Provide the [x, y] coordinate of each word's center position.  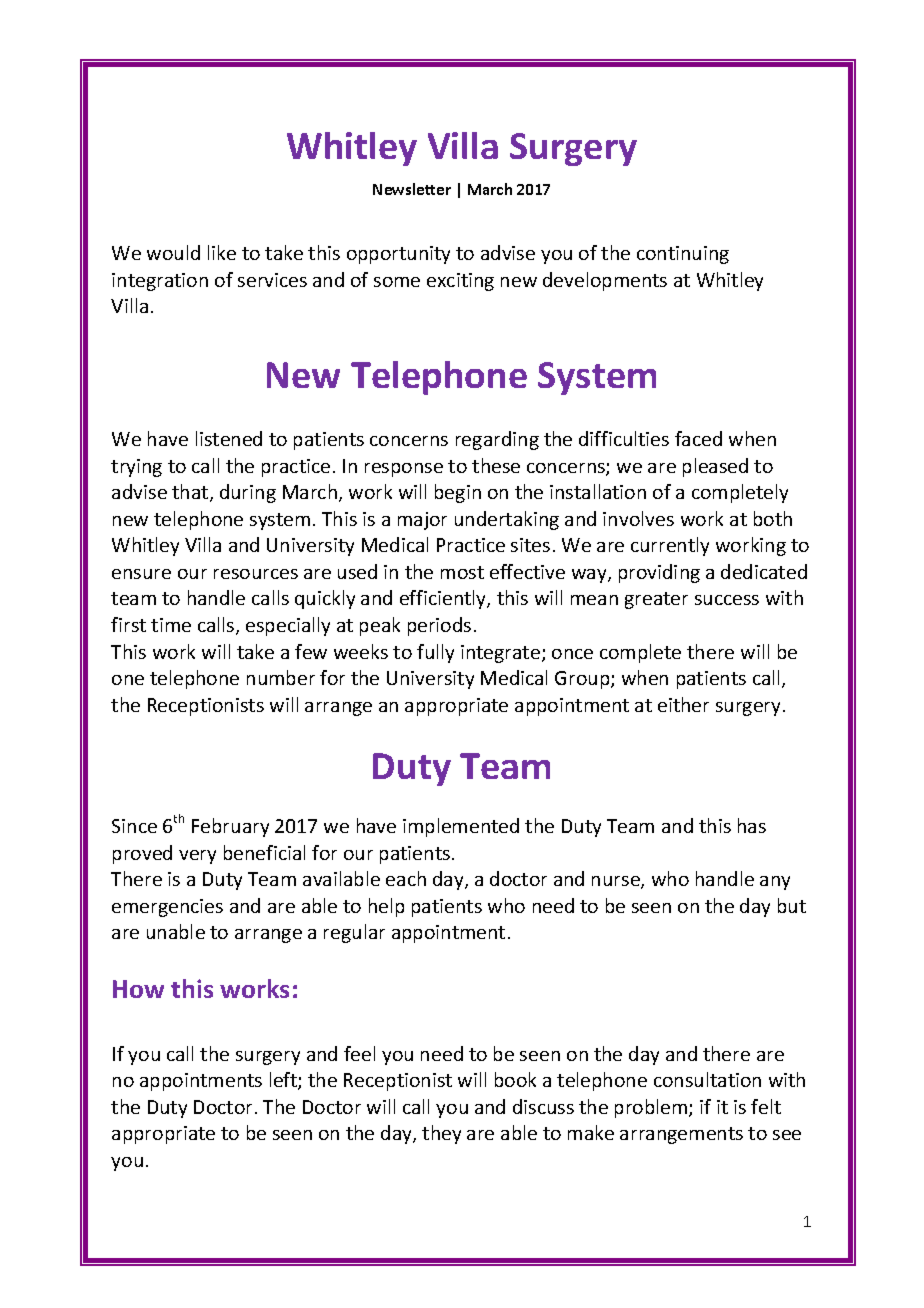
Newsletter [412, 189]
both [773, 518]
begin [458, 493]
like [222, 252]
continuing [683, 255]
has [752, 825]
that [191, 493]
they [441, 1134]
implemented [461, 827]
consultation [707, 1079]
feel [359, 1053]
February [230, 827]
